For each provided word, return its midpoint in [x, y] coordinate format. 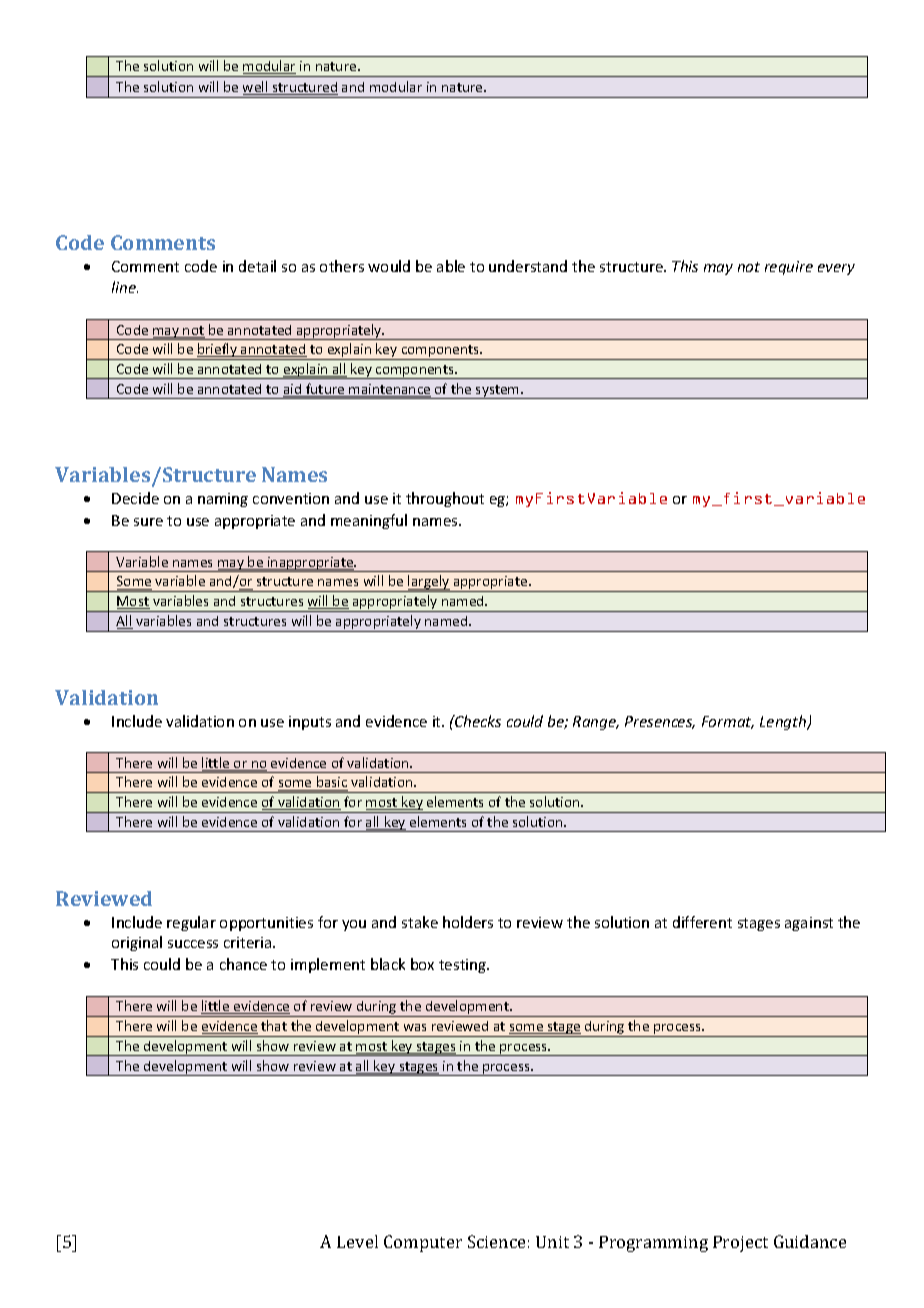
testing [464, 966]
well [256, 88]
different [702, 922]
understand [528, 266]
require [789, 268]
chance [243, 964]
